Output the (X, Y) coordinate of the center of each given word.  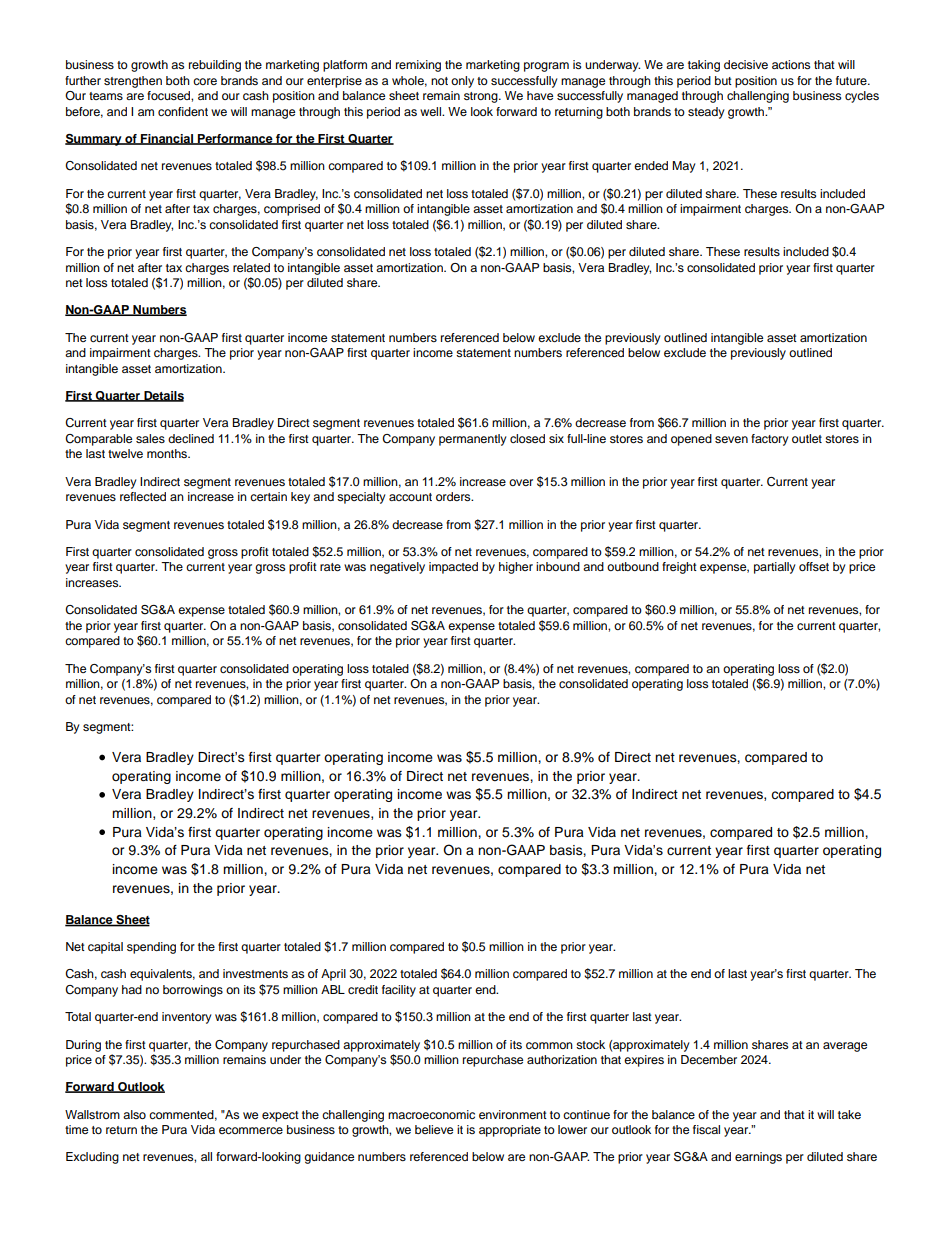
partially (775, 568)
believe (434, 1129)
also (134, 1114)
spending (151, 948)
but (723, 80)
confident (183, 111)
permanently (473, 440)
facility (399, 991)
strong (482, 97)
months (168, 453)
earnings (758, 1158)
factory (770, 440)
